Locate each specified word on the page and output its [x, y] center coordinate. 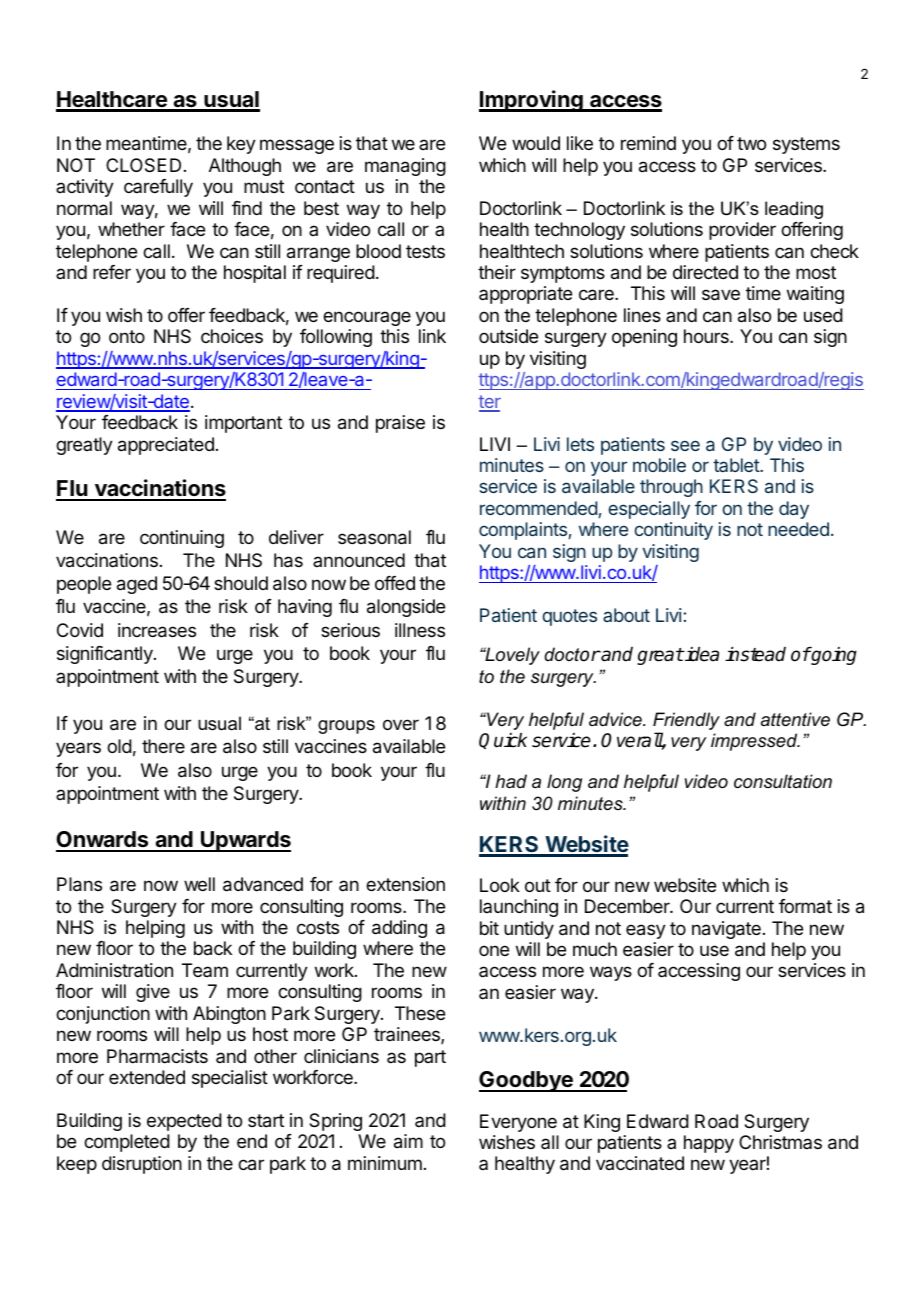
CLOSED [143, 165]
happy [709, 1144]
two [751, 143]
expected [184, 1122]
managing [405, 167]
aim [408, 1141]
